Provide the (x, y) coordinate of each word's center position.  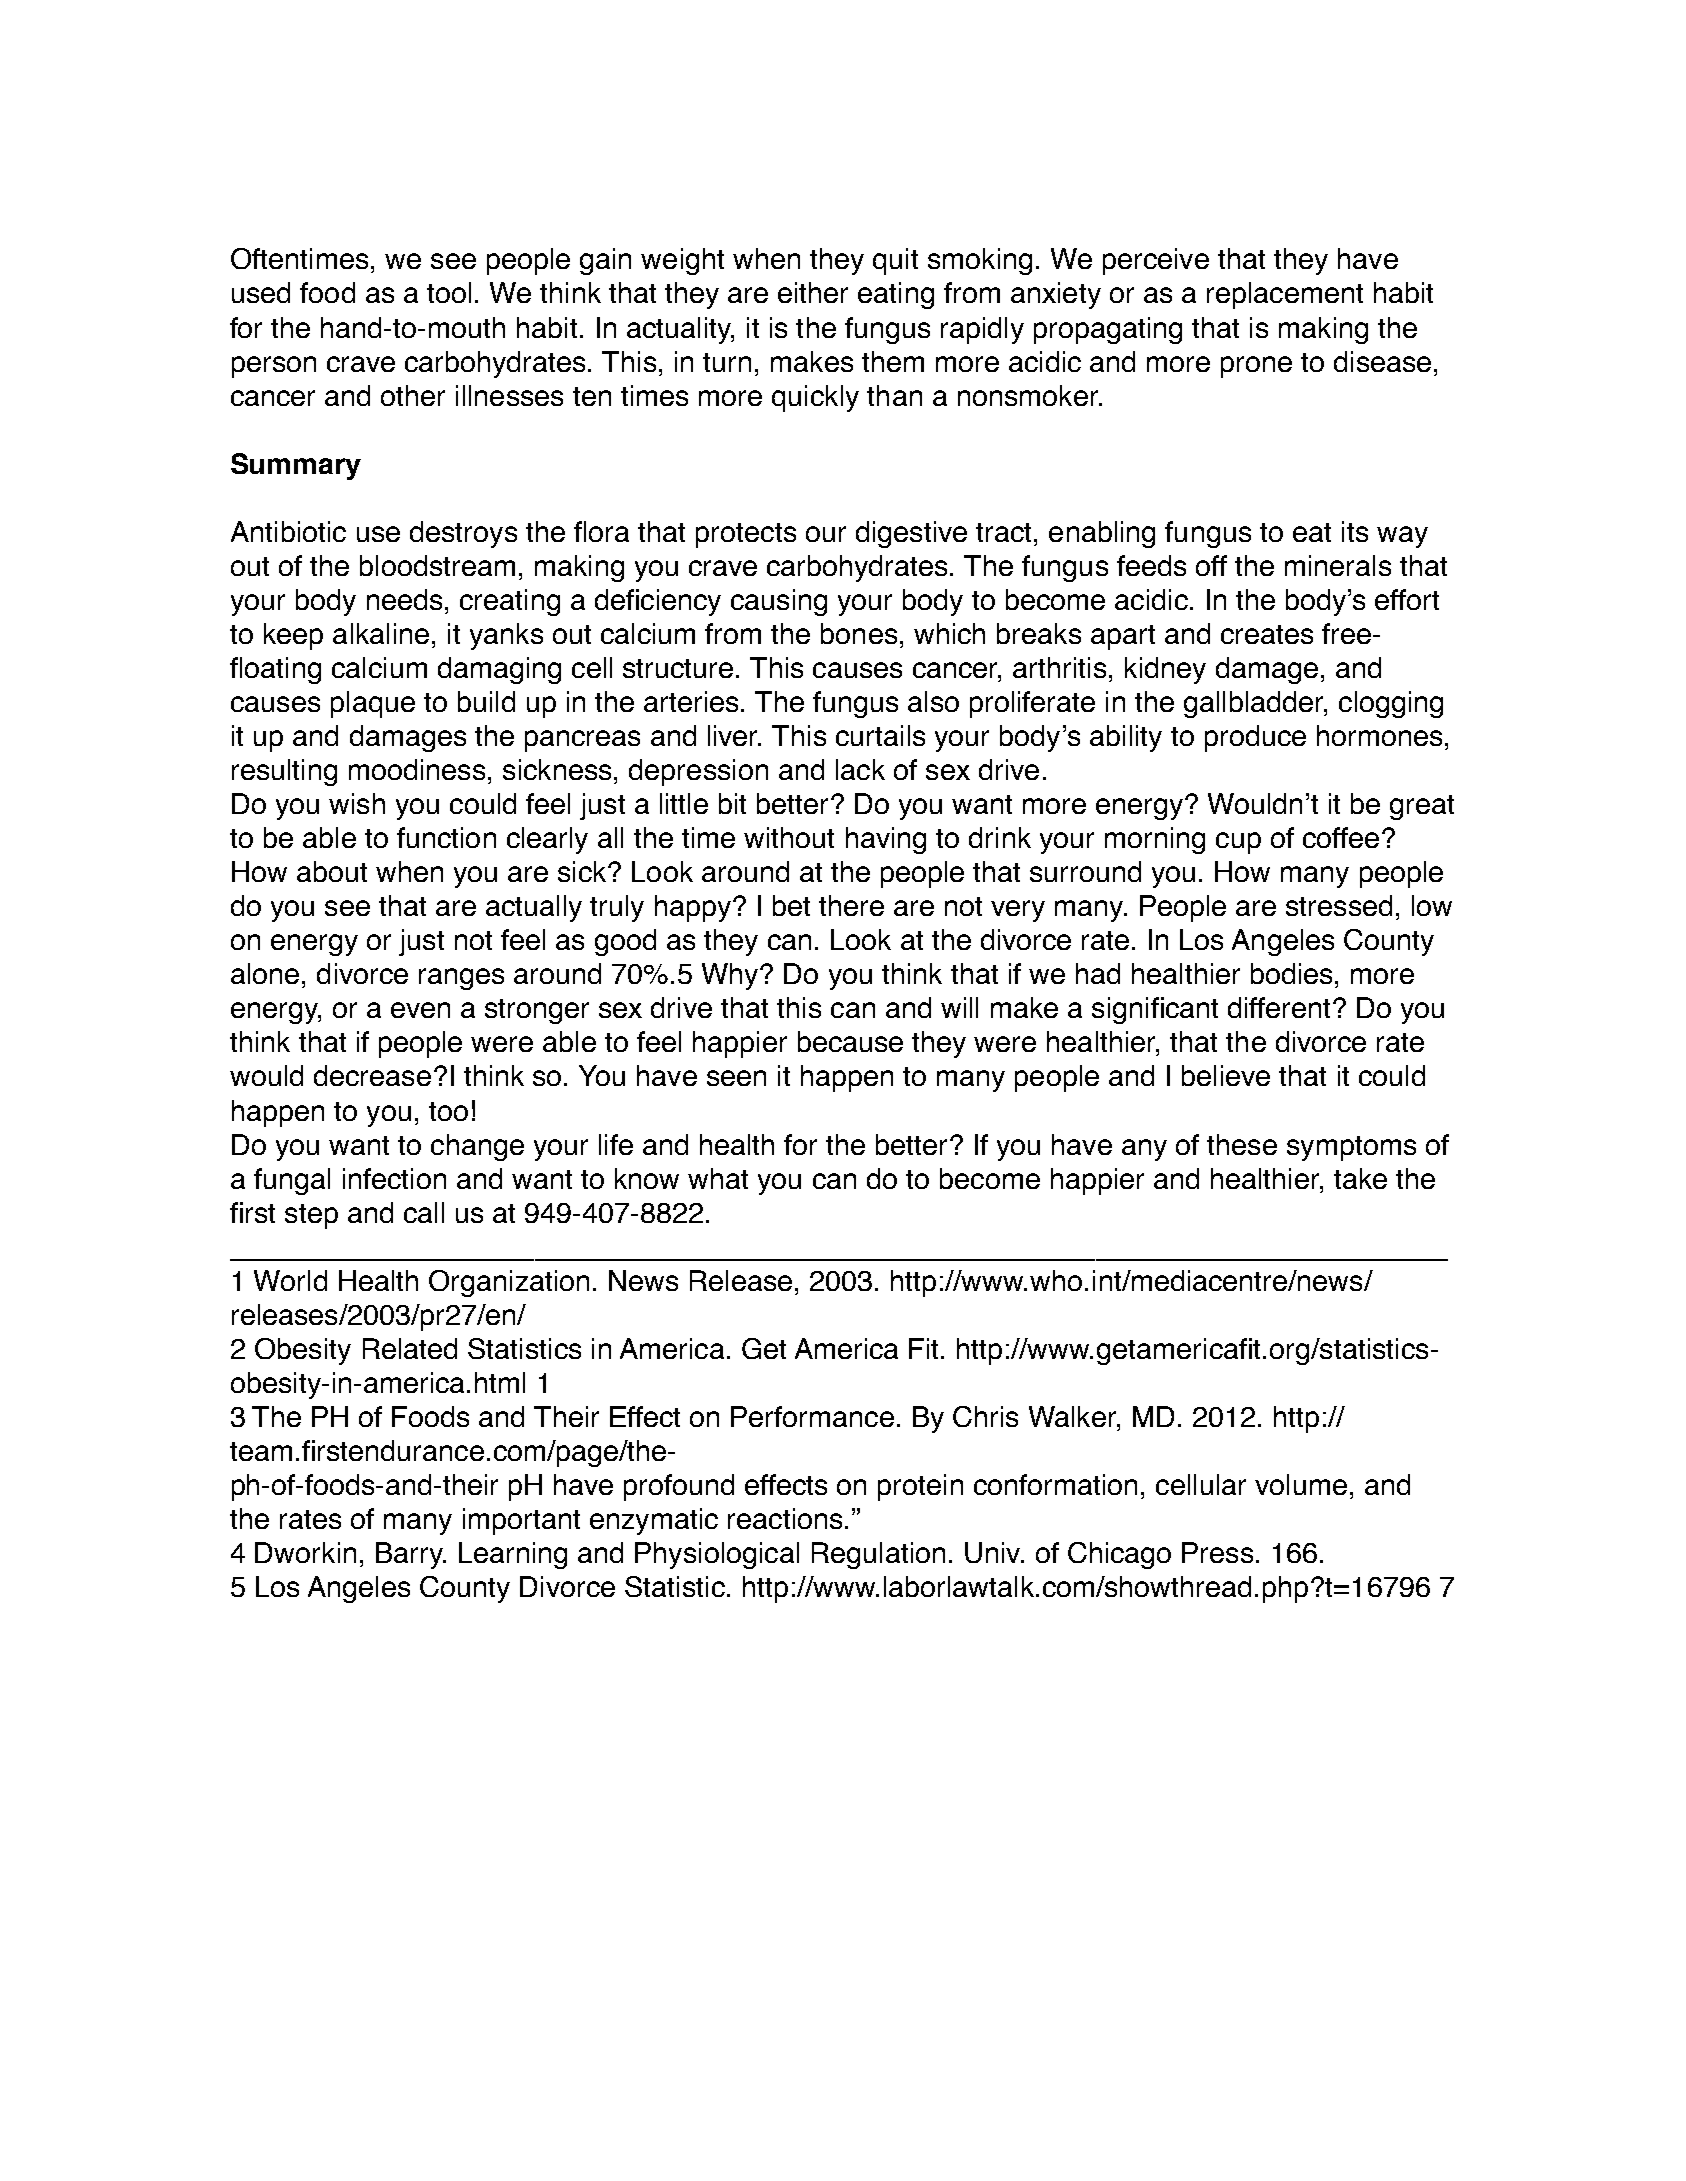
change (477, 1147)
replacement (1285, 295)
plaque (373, 704)
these (1242, 1144)
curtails (880, 735)
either (813, 292)
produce (1255, 738)
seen (736, 1078)
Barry (410, 1555)
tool (449, 292)
